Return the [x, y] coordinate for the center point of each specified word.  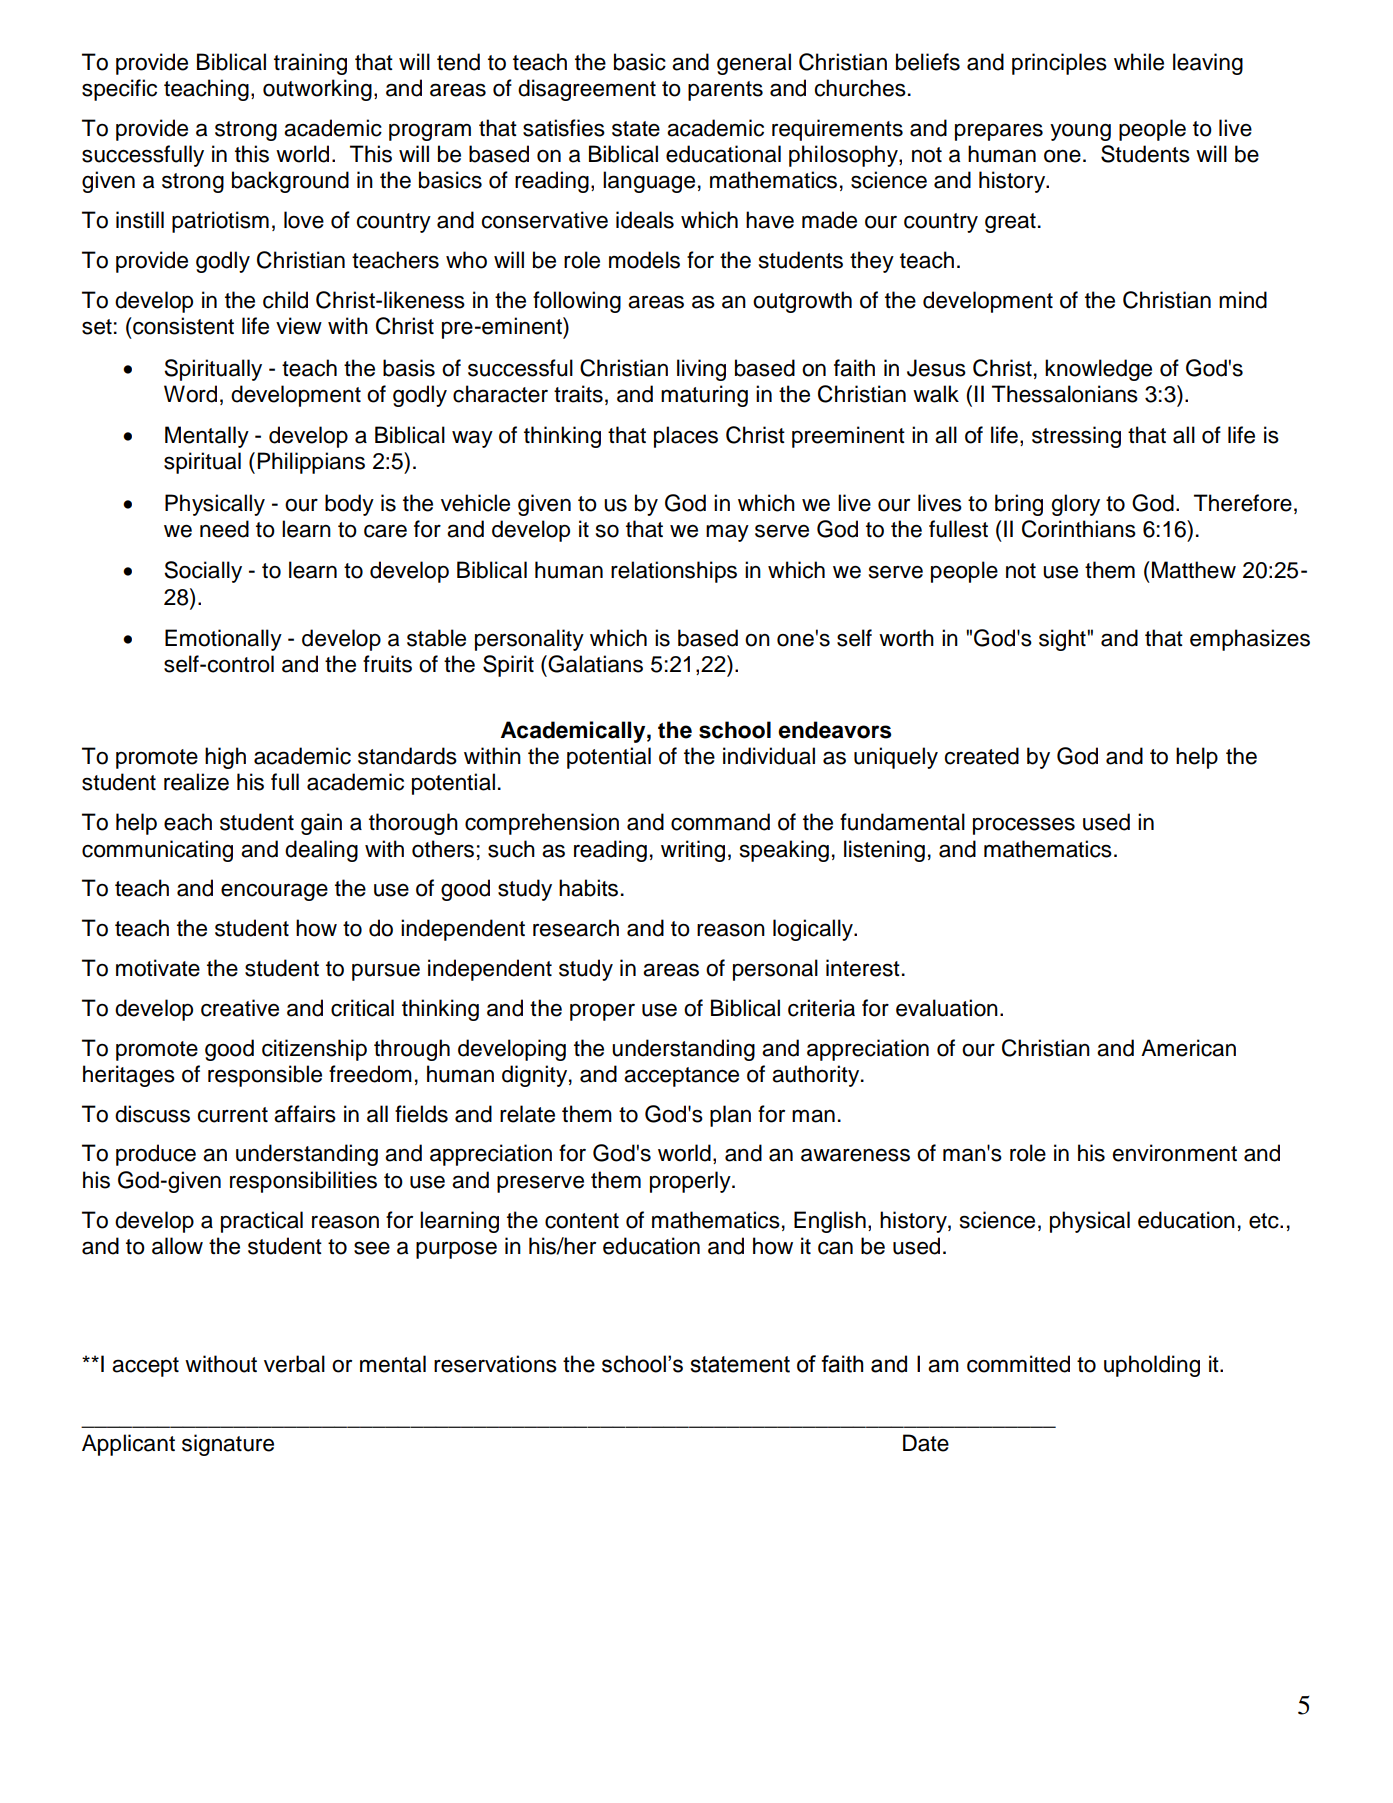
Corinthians [1079, 529]
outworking [317, 90]
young [1080, 132]
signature [228, 1445]
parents [725, 91]
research [576, 928]
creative [240, 1008]
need [224, 529]
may [727, 533]
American [1188, 1048]
